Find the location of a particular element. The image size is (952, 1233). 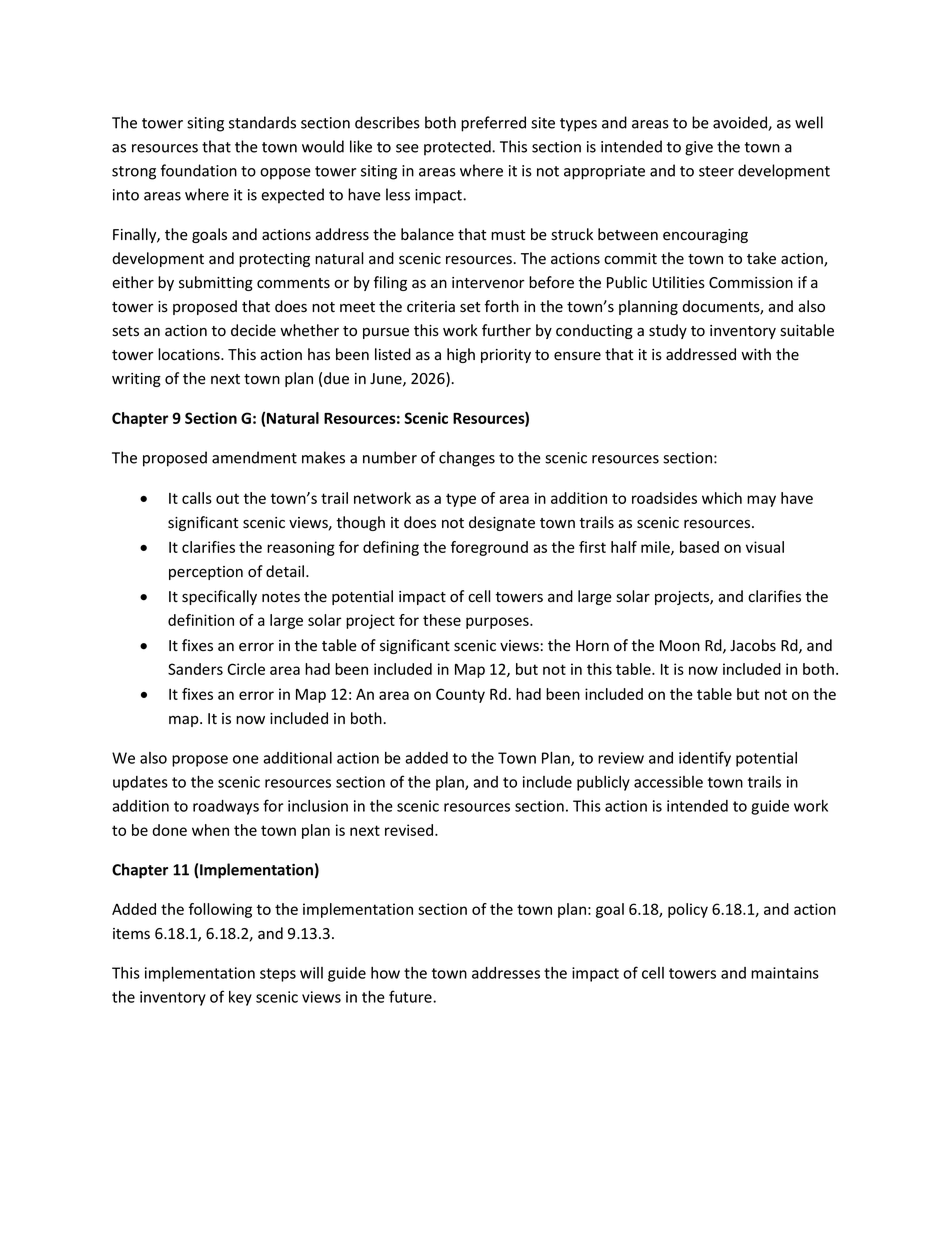

key is located at coordinates (240, 998).
